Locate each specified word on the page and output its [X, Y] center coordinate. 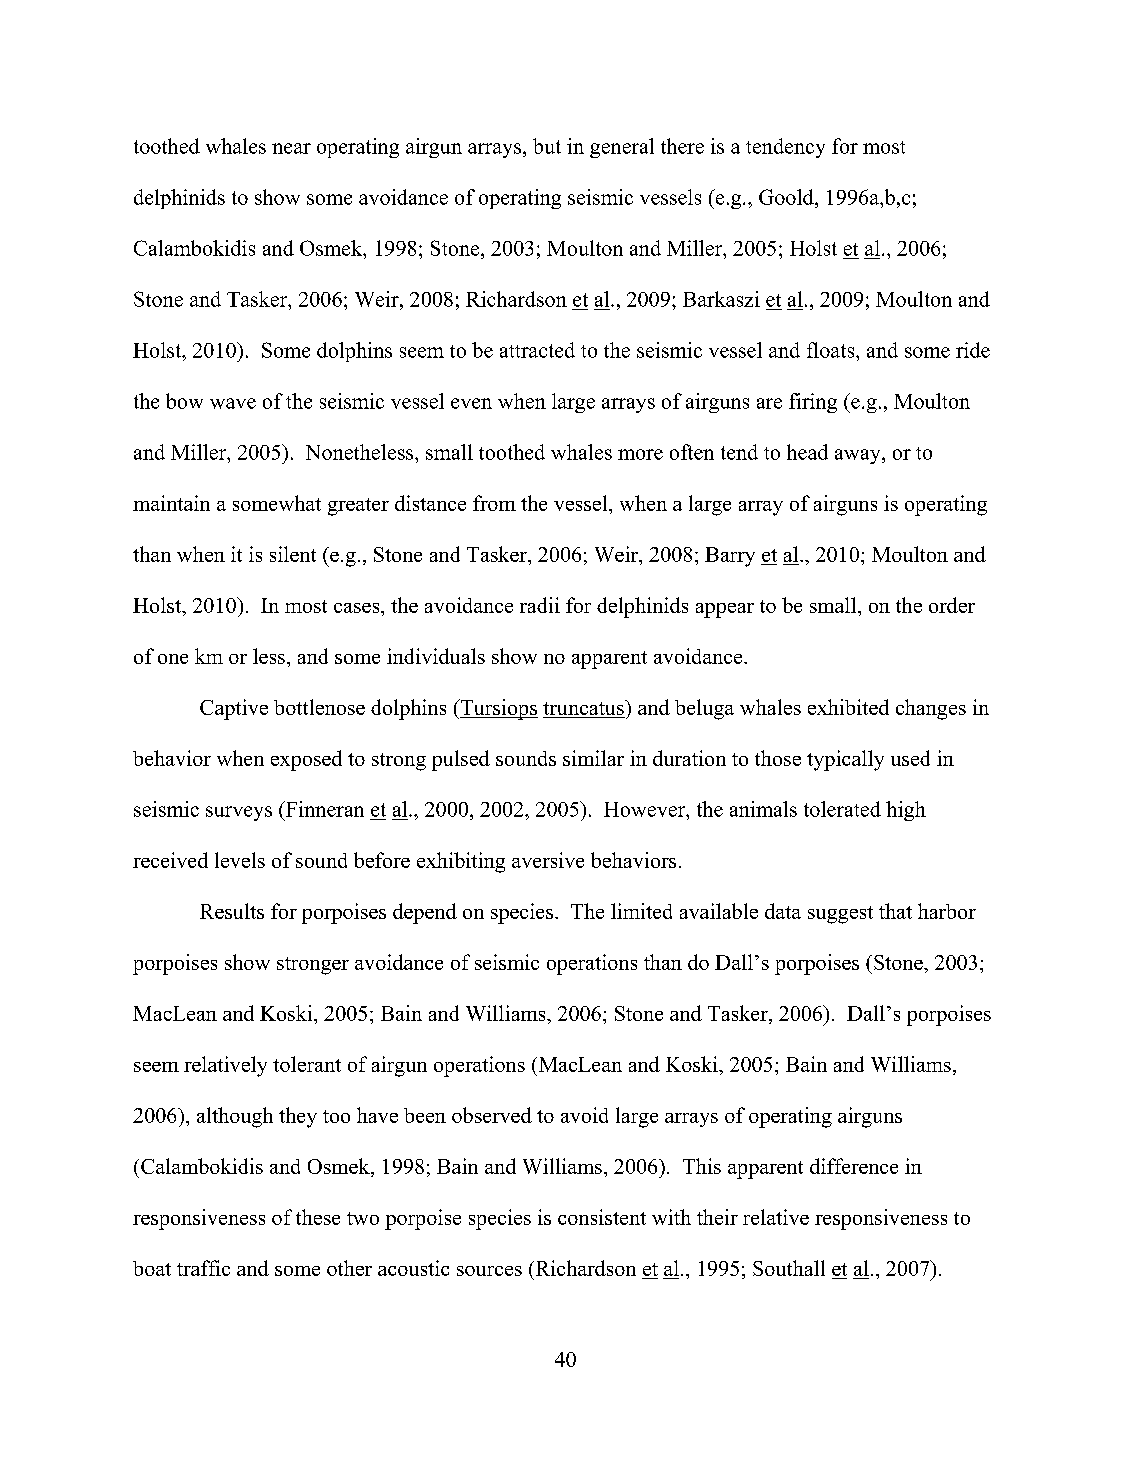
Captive [234, 709]
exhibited [848, 707]
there [682, 146]
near [291, 148]
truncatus [584, 707]
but [547, 146]
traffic [203, 1268]
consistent [602, 1217]
